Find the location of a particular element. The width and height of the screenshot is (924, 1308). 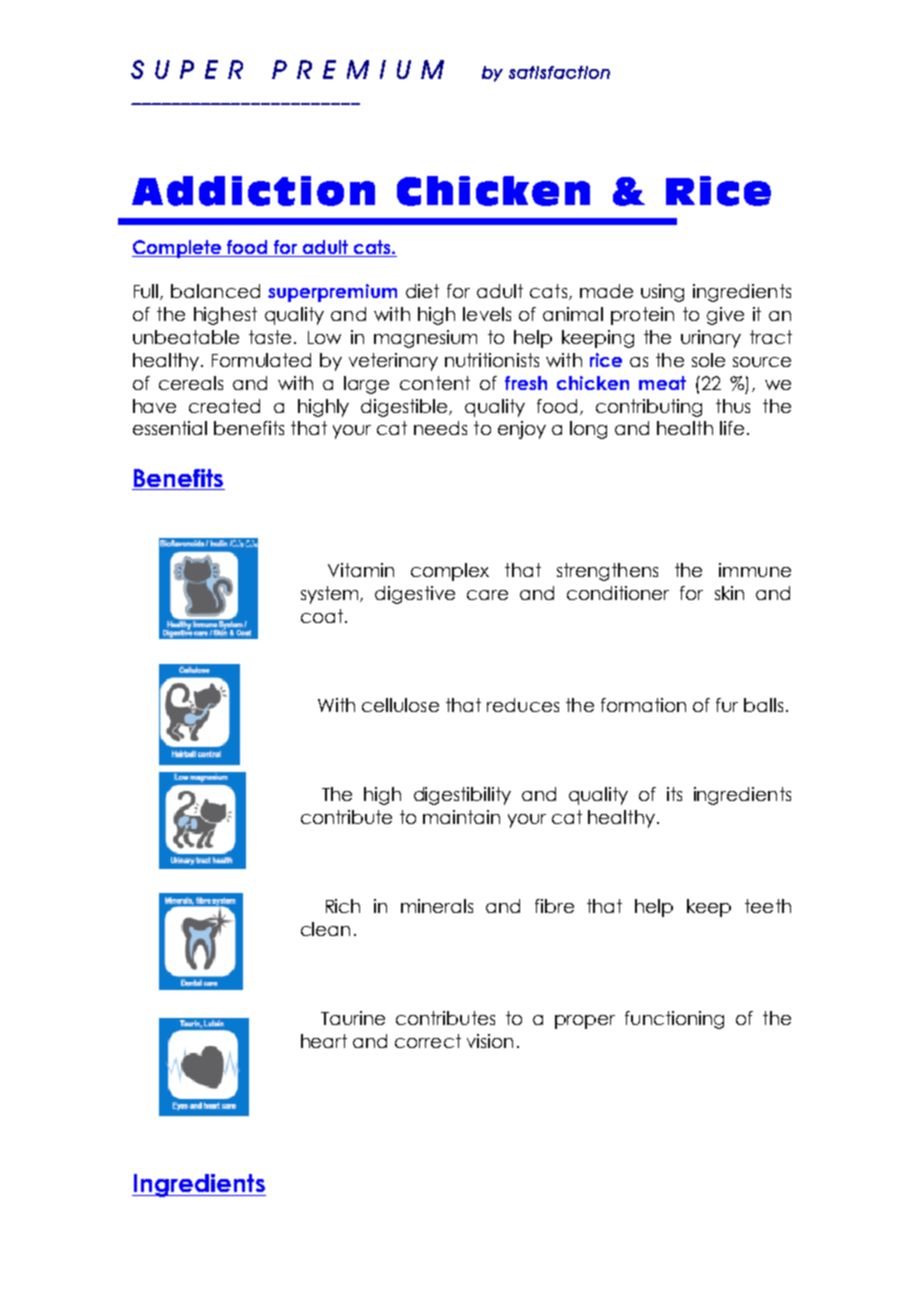

skin is located at coordinates (729, 593).
